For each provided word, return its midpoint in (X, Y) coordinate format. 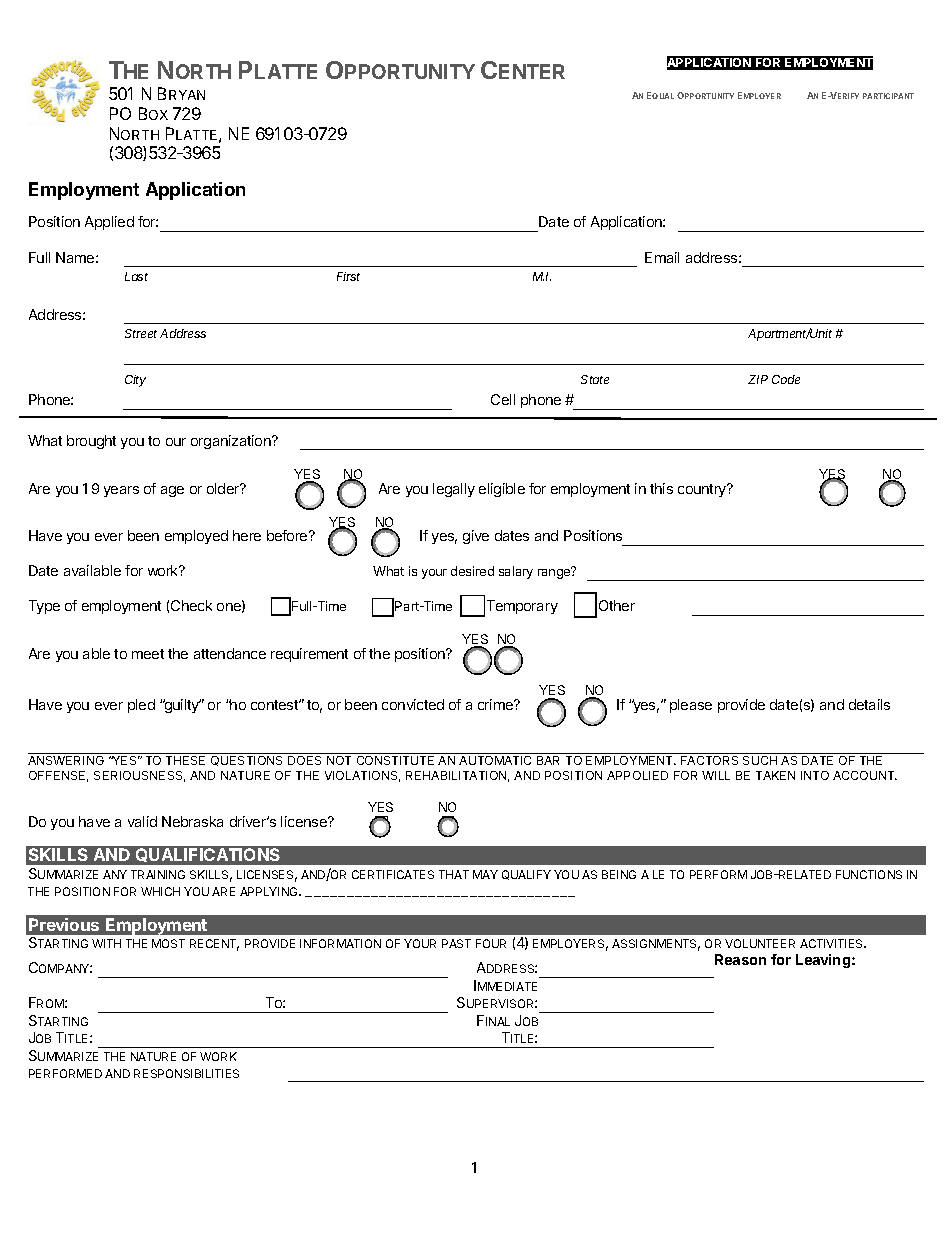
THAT (454, 874)
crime (496, 704)
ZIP (758, 379)
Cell (503, 399)
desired (472, 571)
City (135, 381)
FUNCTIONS (869, 874)
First (348, 276)
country (703, 490)
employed (196, 537)
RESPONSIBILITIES (186, 1073)
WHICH (160, 891)
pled (141, 706)
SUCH (760, 760)
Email (662, 257)
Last (136, 276)
